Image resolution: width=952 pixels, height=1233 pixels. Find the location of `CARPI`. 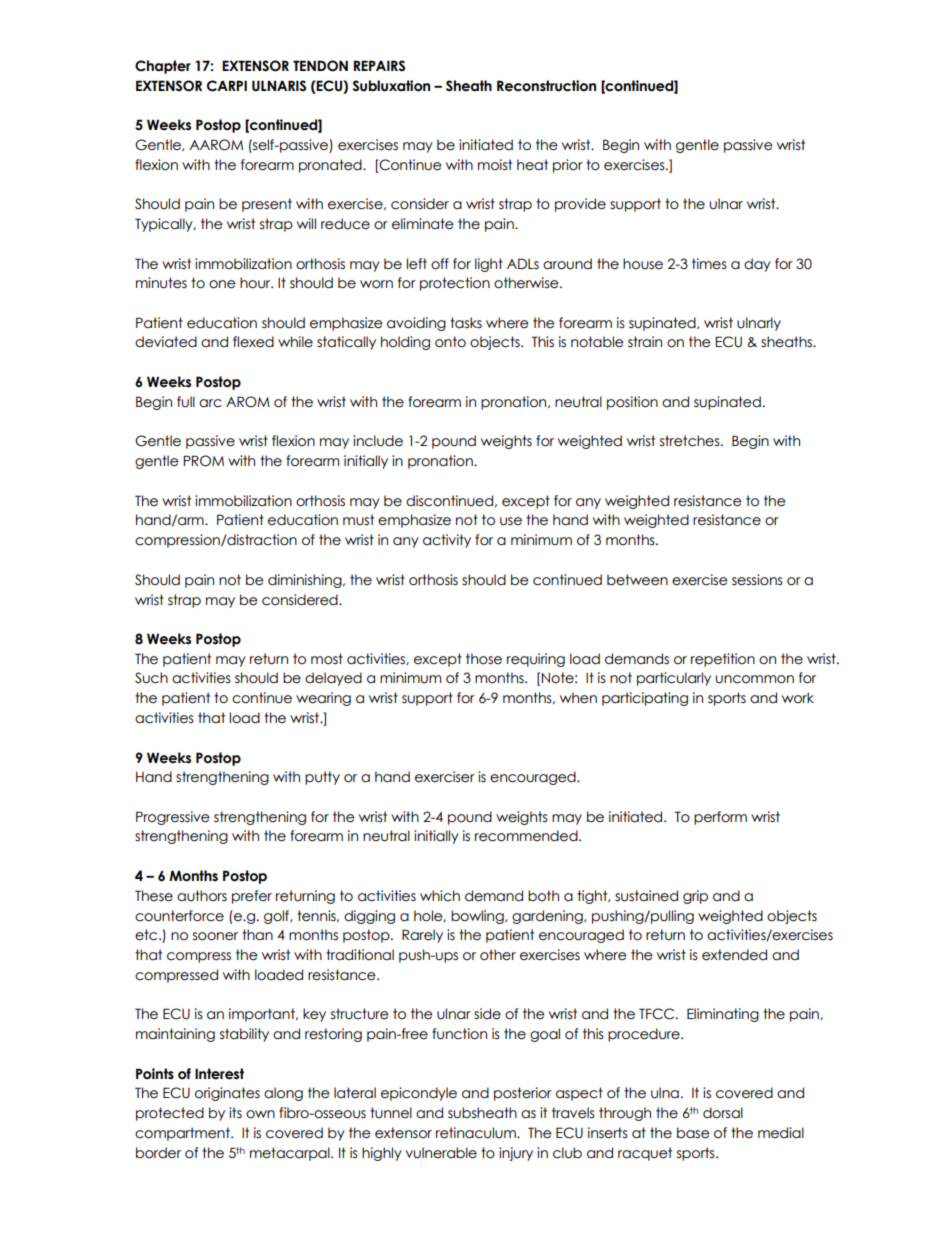

CARPI is located at coordinates (227, 86).
